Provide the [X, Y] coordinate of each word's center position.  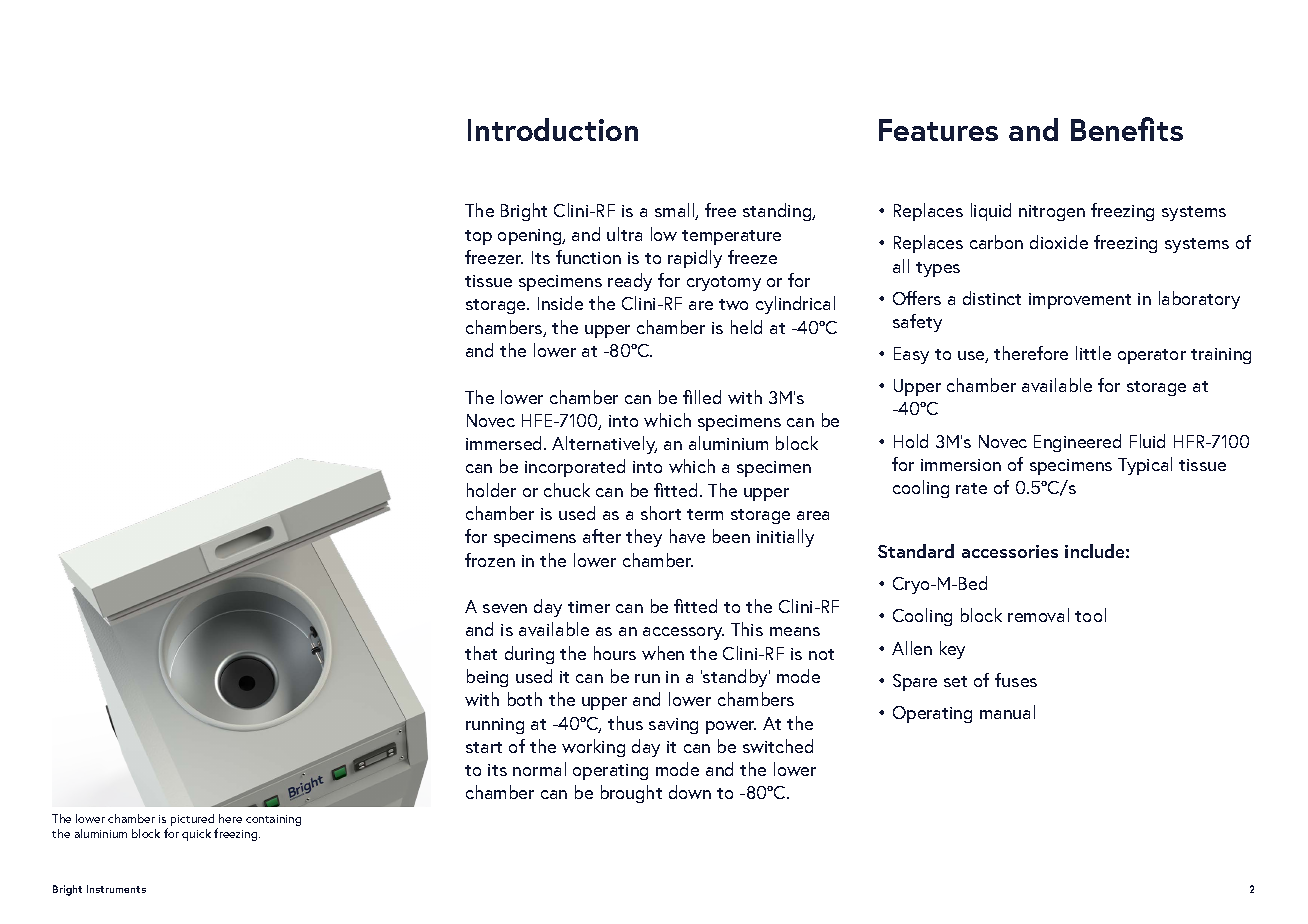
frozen [490, 560]
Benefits [1127, 129]
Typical [1145, 466]
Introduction [553, 129]
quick [196, 835]
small [676, 211]
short [661, 513]
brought [631, 794]
